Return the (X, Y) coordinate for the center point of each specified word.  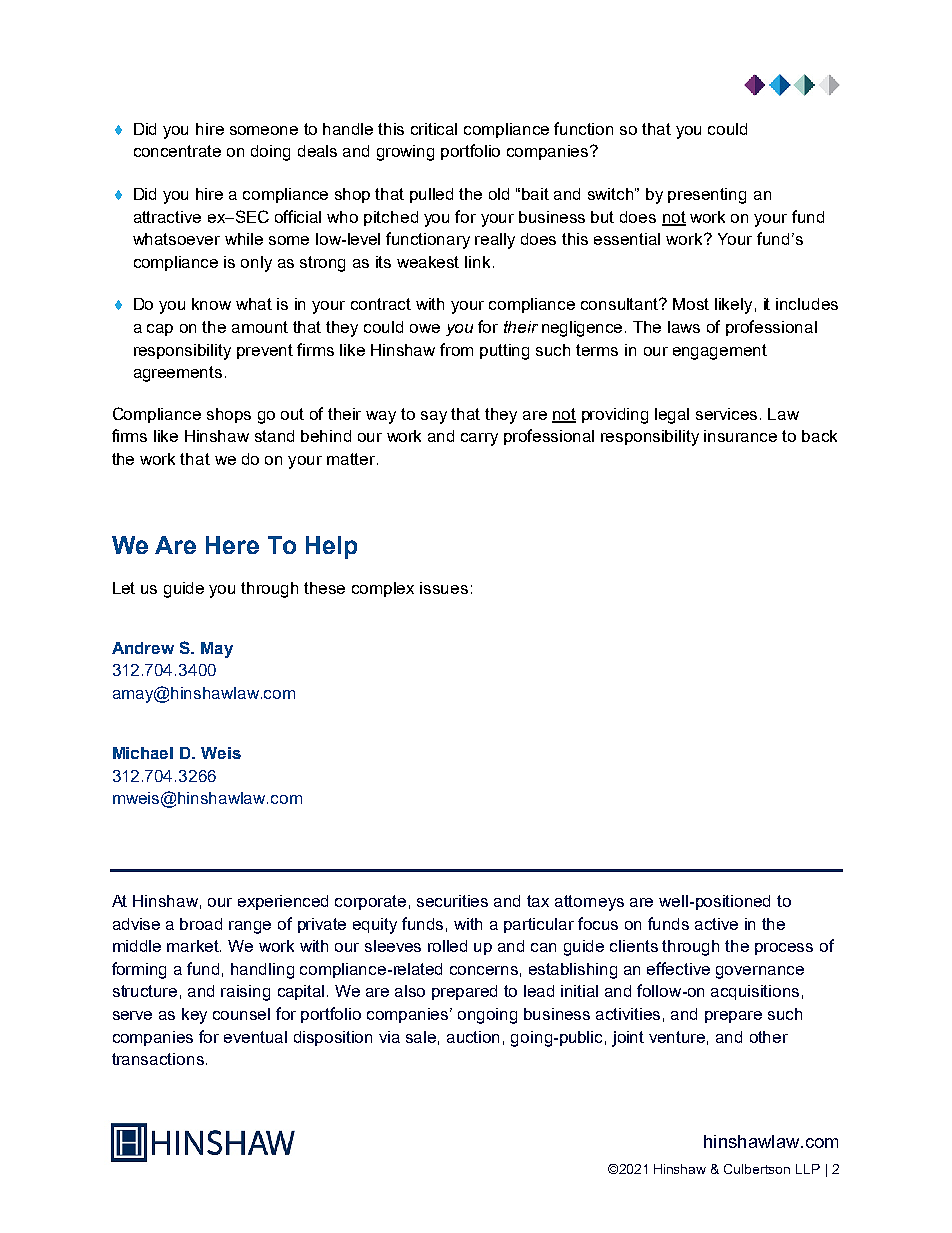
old (499, 194)
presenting (707, 196)
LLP (808, 1169)
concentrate (177, 151)
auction (473, 1037)
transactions (158, 1059)
